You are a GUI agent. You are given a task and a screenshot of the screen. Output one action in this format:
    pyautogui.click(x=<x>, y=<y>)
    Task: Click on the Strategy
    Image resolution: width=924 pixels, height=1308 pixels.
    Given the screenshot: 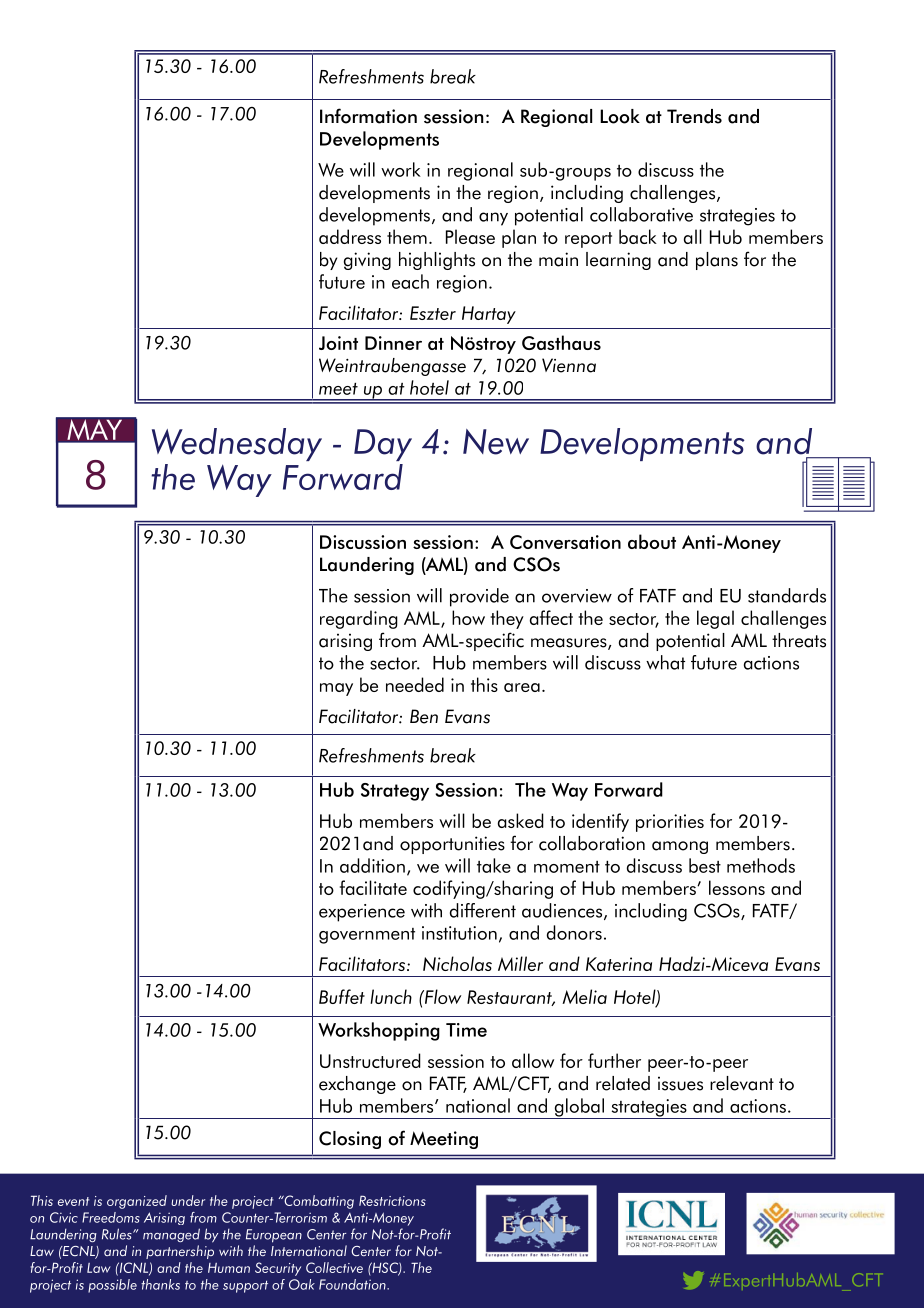 What is the action you would take?
    pyautogui.click(x=395, y=792)
